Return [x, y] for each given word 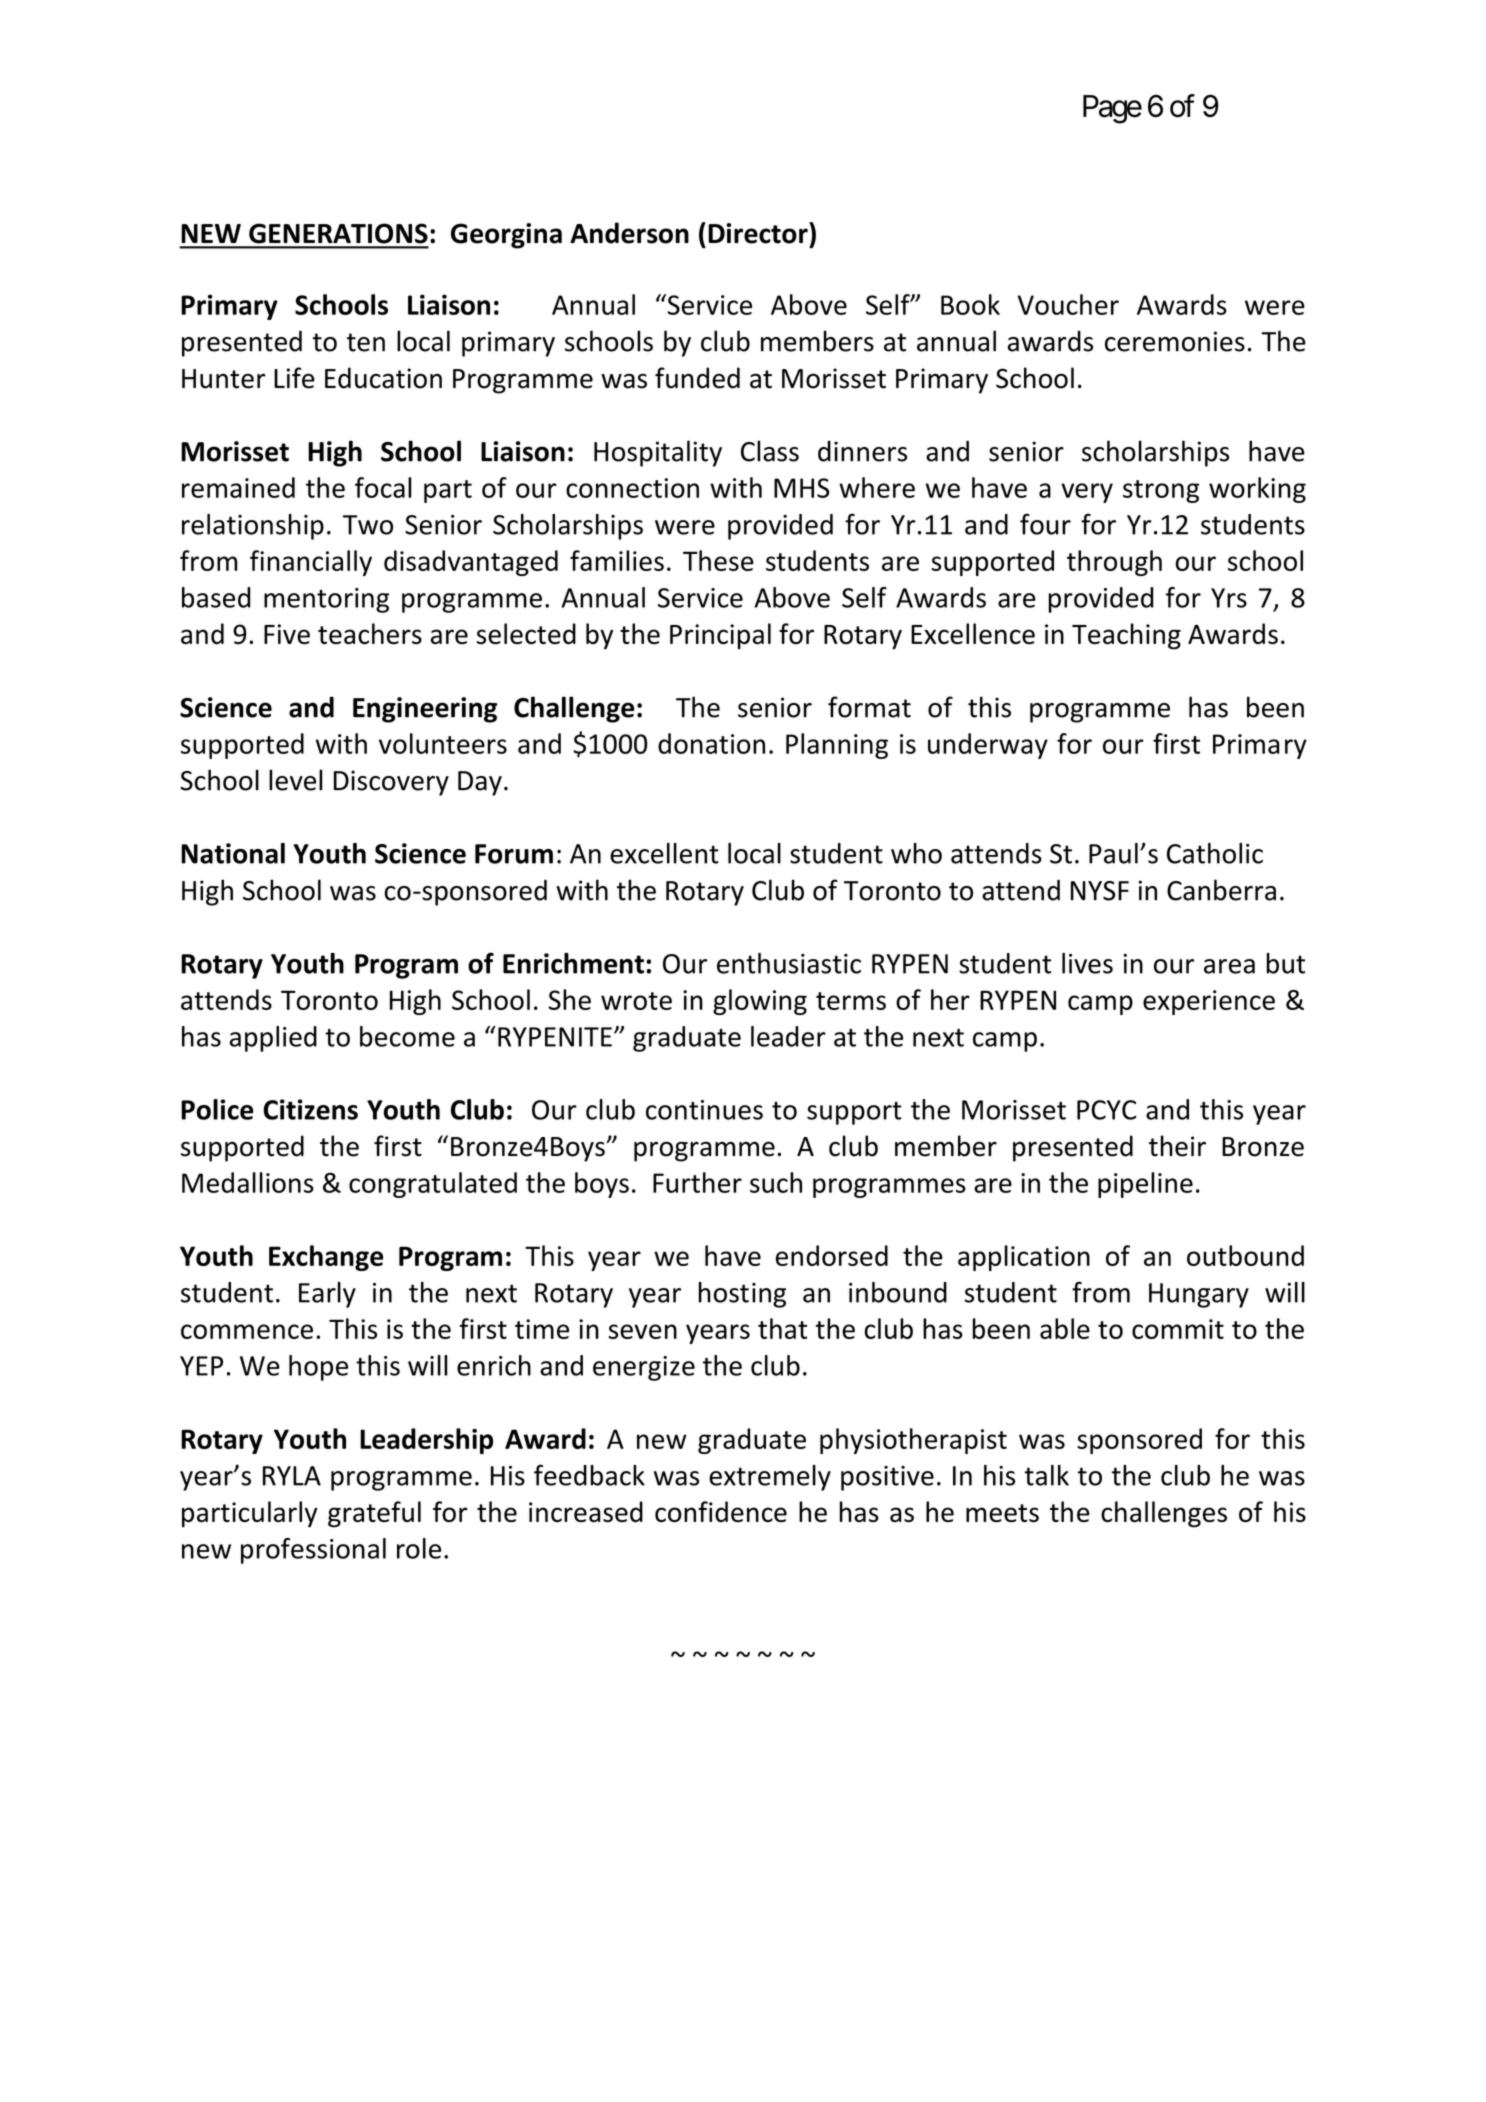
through [1114, 563]
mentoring [326, 600]
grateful [374, 1514]
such [776, 1182]
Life [294, 378]
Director [759, 233]
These [718, 560]
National [233, 853]
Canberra [1221, 890]
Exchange [326, 1258]
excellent [664, 853]
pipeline [1145, 1185]
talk [1047, 1475]
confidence [721, 1511]
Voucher [1068, 304]
